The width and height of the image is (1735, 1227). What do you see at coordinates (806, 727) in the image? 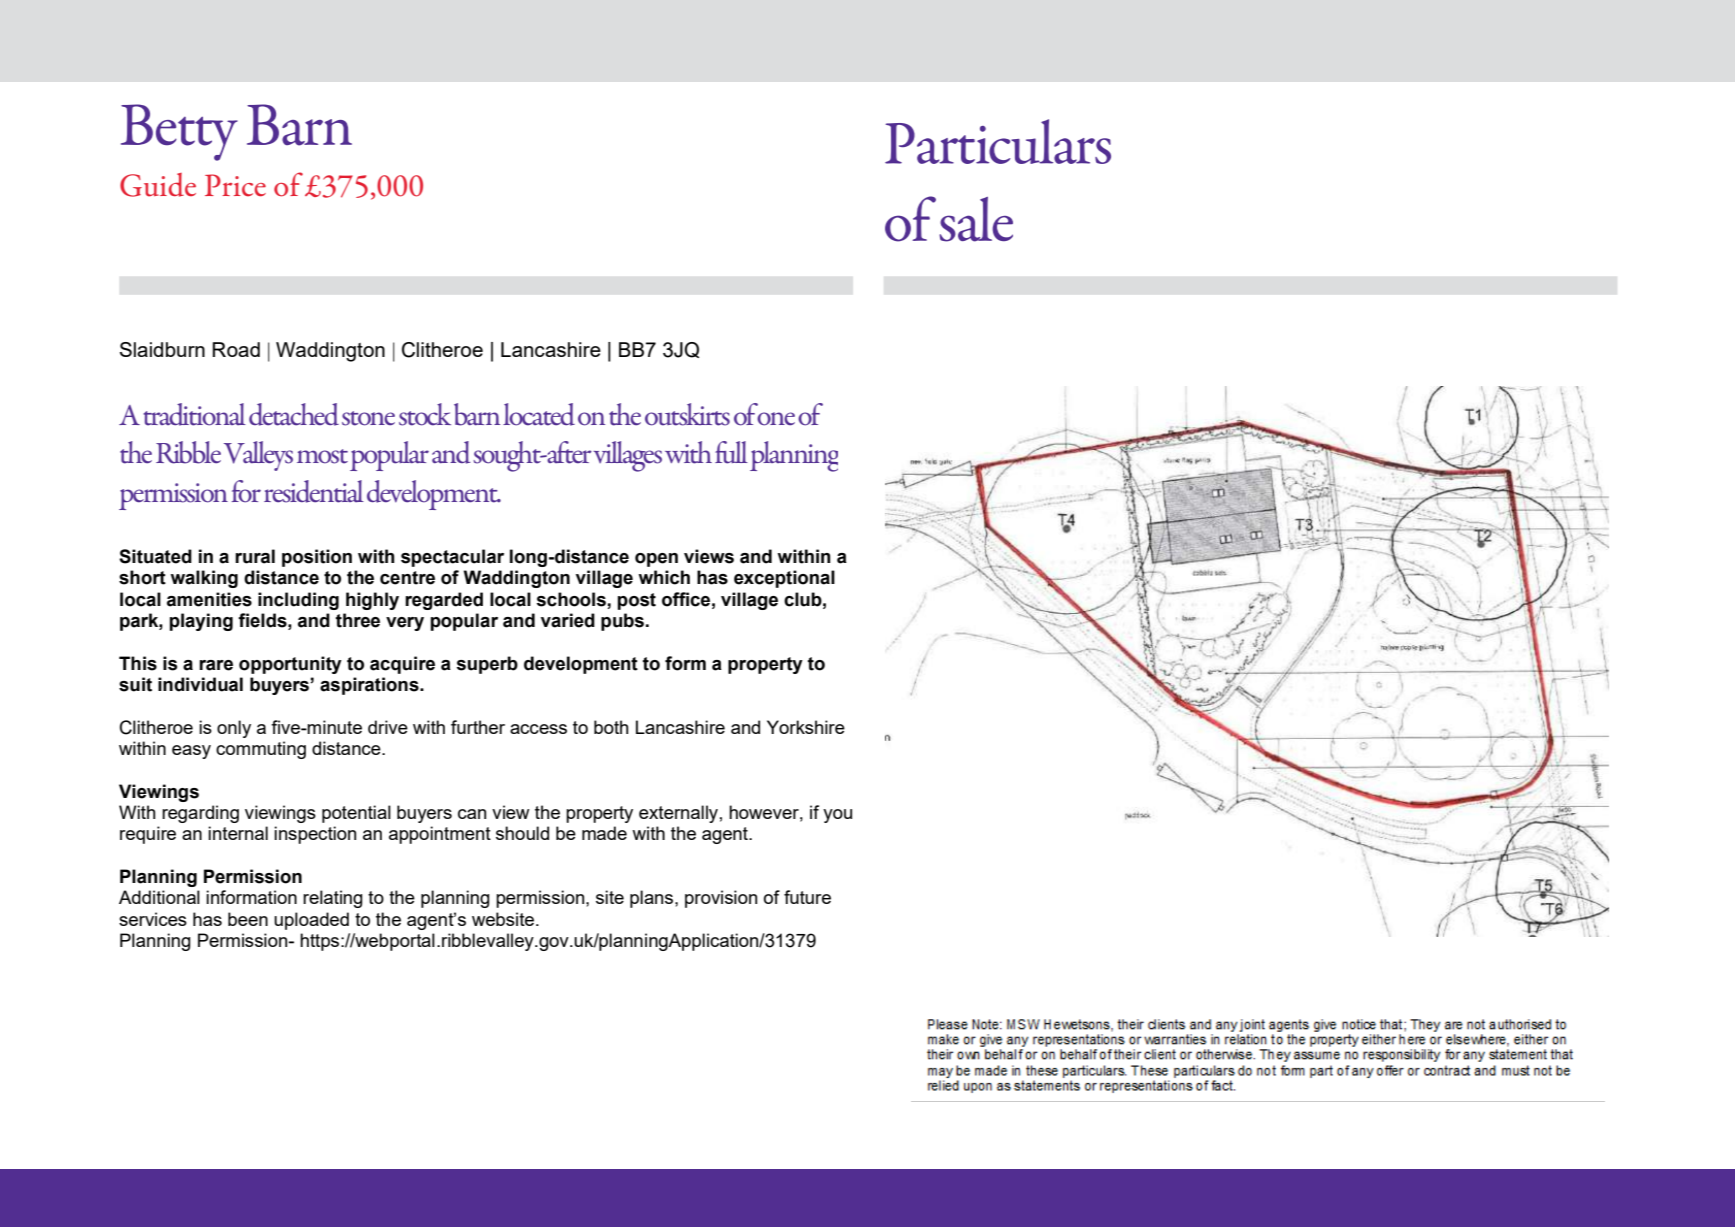
I see `Yorkshire` at bounding box center [806, 727].
